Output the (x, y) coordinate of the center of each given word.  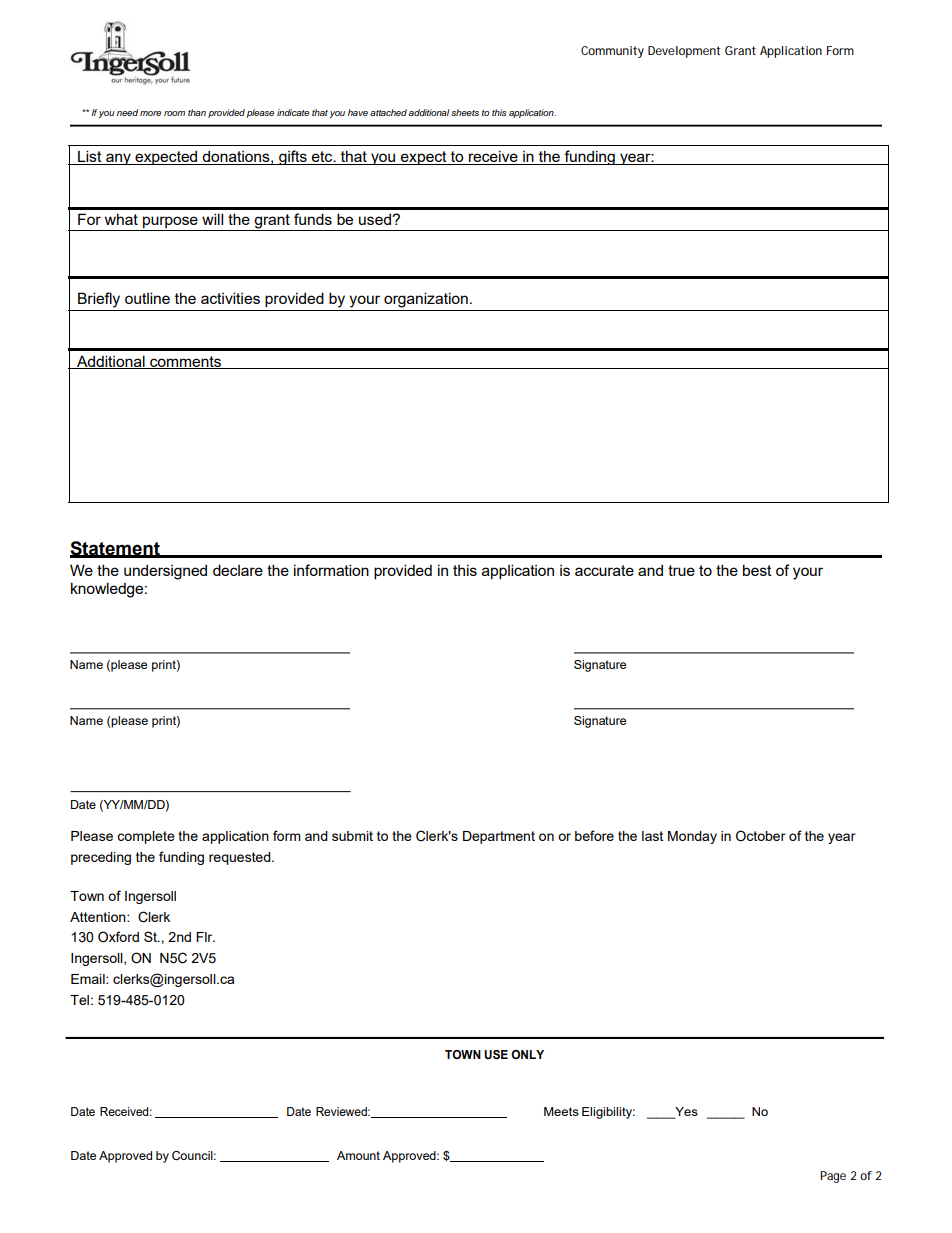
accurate (604, 570)
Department (499, 837)
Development (684, 52)
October (761, 836)
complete (146, 837)
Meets (561, 1111)
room (174, 113)
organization (426, 300)
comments (185, 362)
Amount (358, 1155)
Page (833, 1177)
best (757, 570)
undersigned (165, 572)
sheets (465, 112)
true (681, 570)
